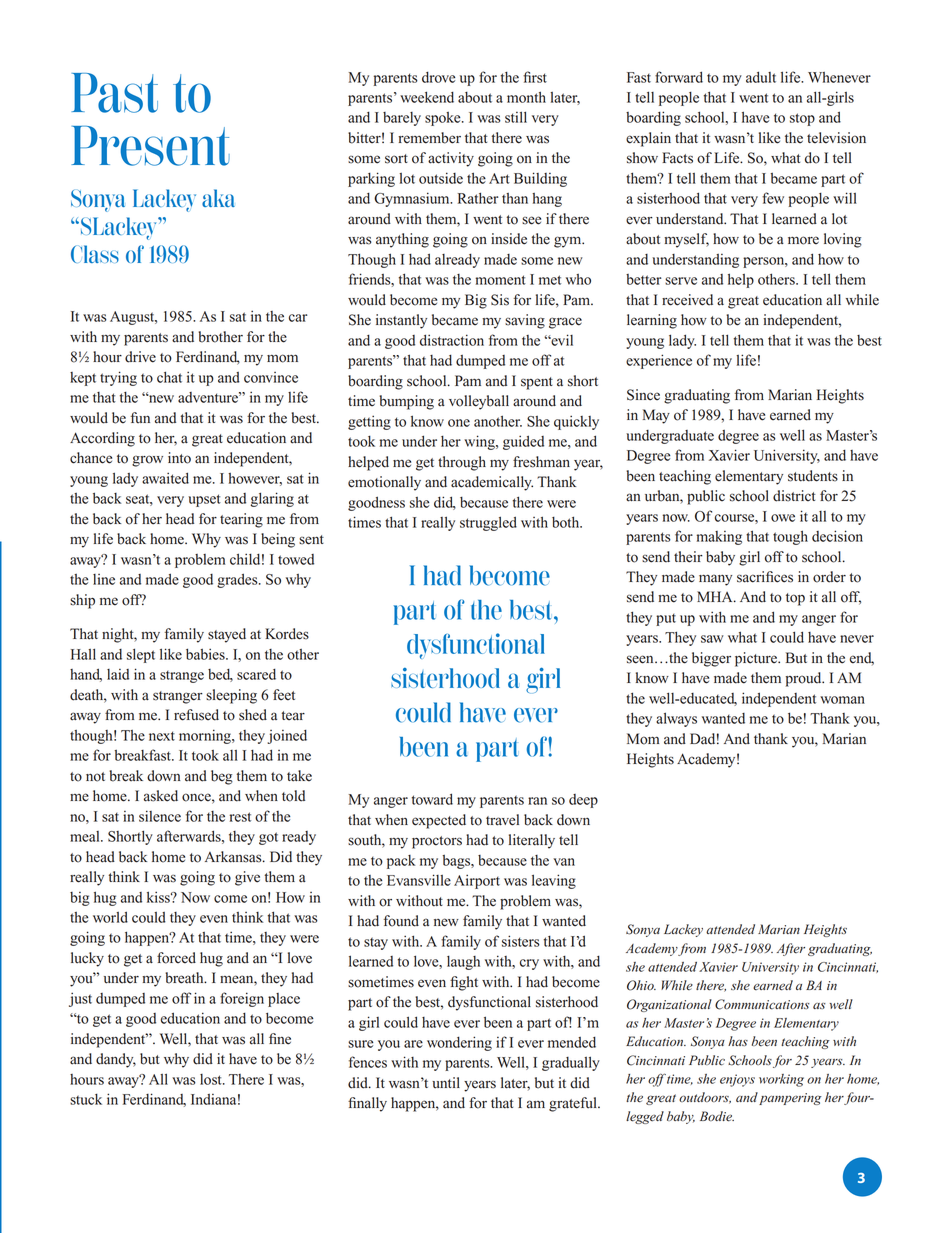 This screenshot has height=1233, width=952. Describe the element at coordinates (238, 580) in the screenshot. I see `grades` at that location.
